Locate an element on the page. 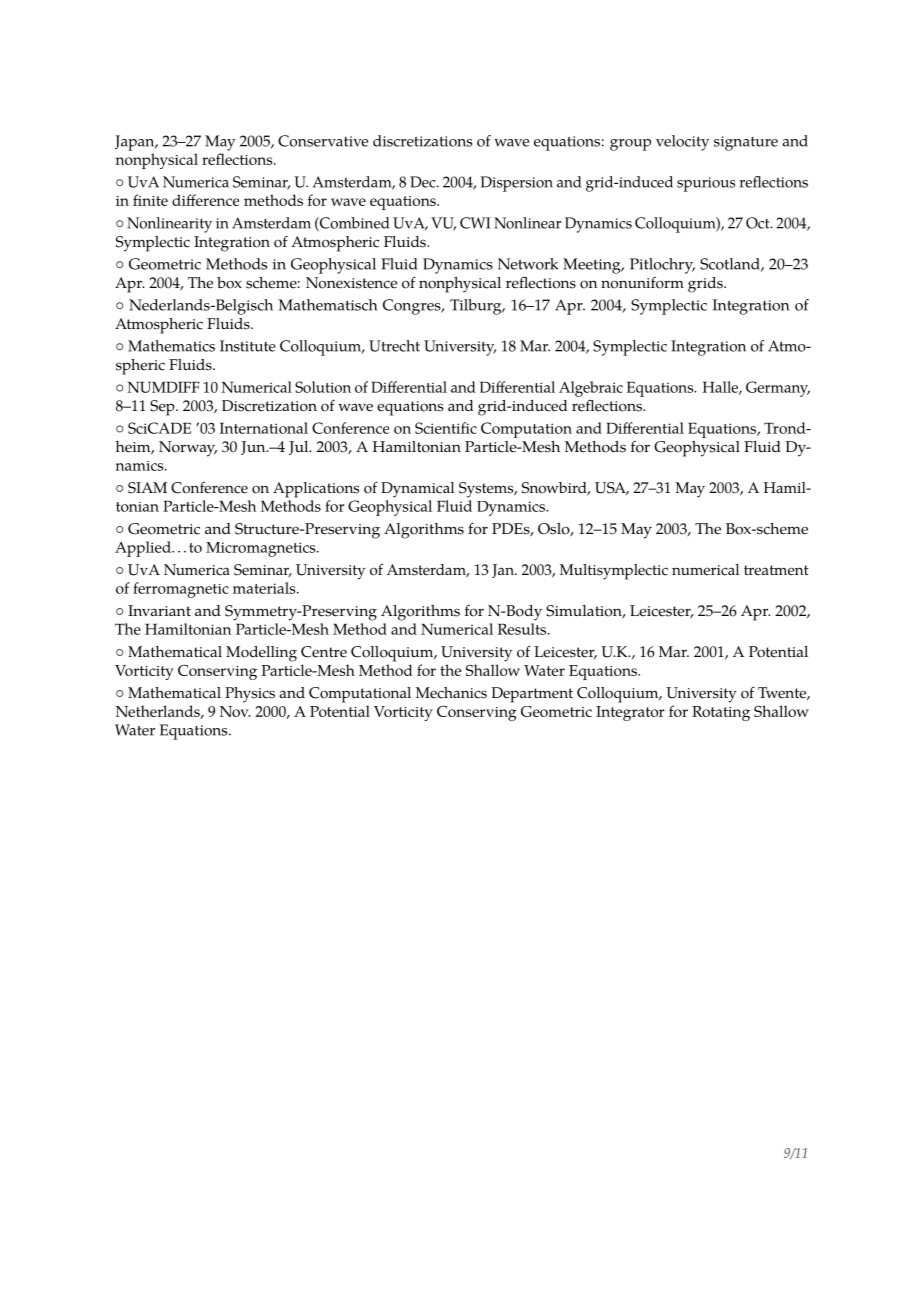 This page has height=1308, width=924. Physics is located at coordinates (250, 695).
